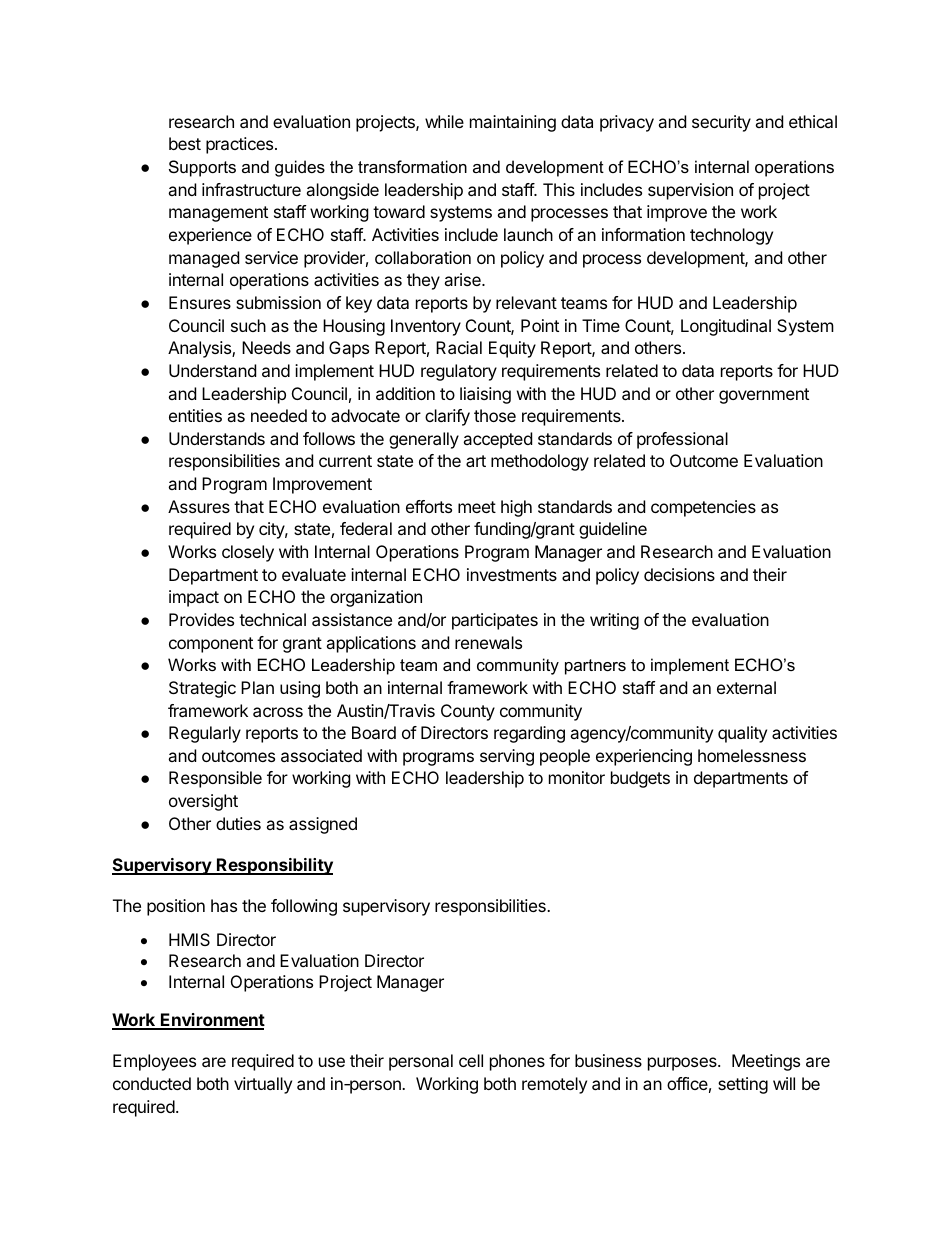 Image resolution: width=952 pixels, height=1233 pixels. What do you see at coordinates (241, 145) in the image?
I see `practices` at bounding box center [241, 145].
